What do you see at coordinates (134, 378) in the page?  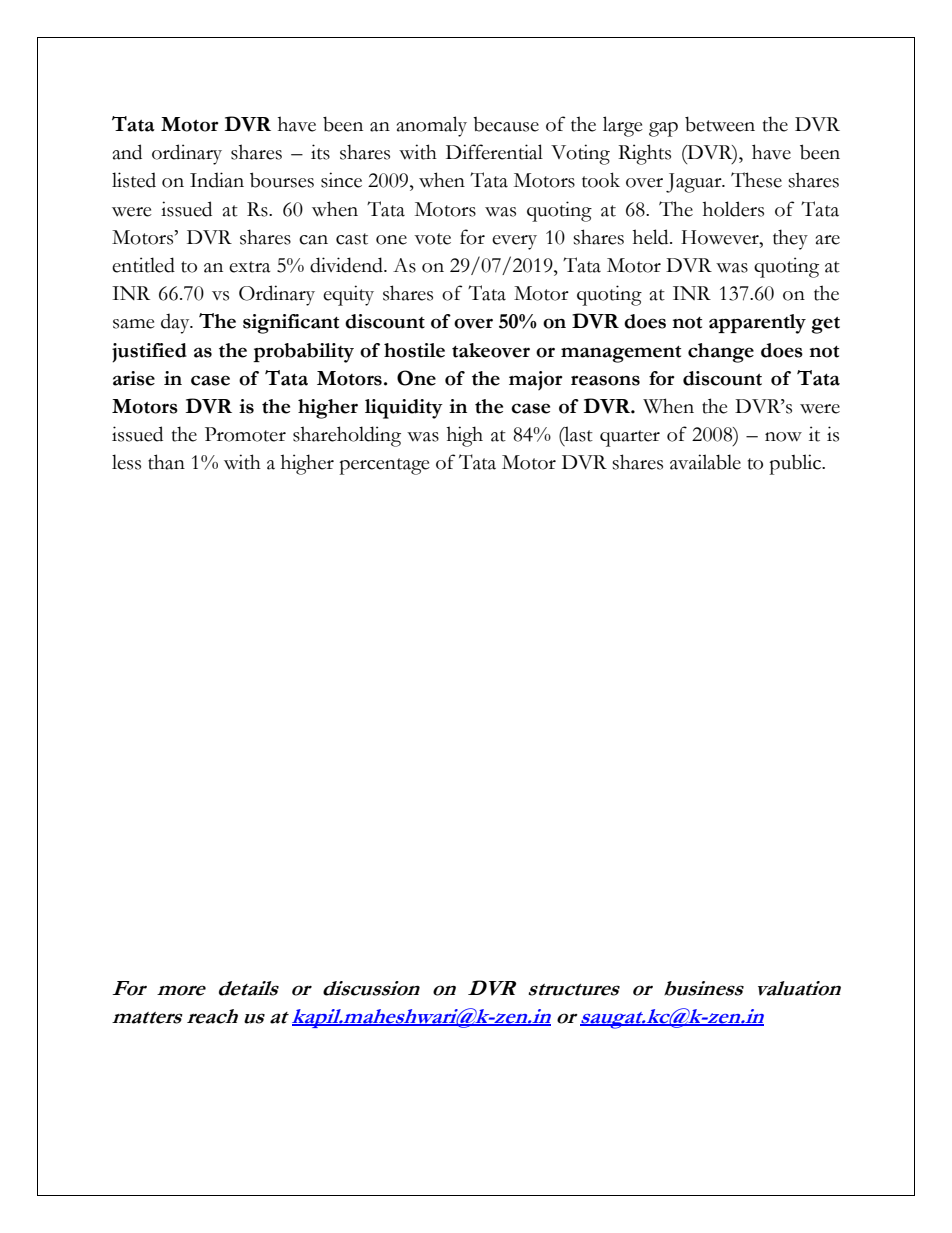 I see `arise` at bounding box center [134, 378].
